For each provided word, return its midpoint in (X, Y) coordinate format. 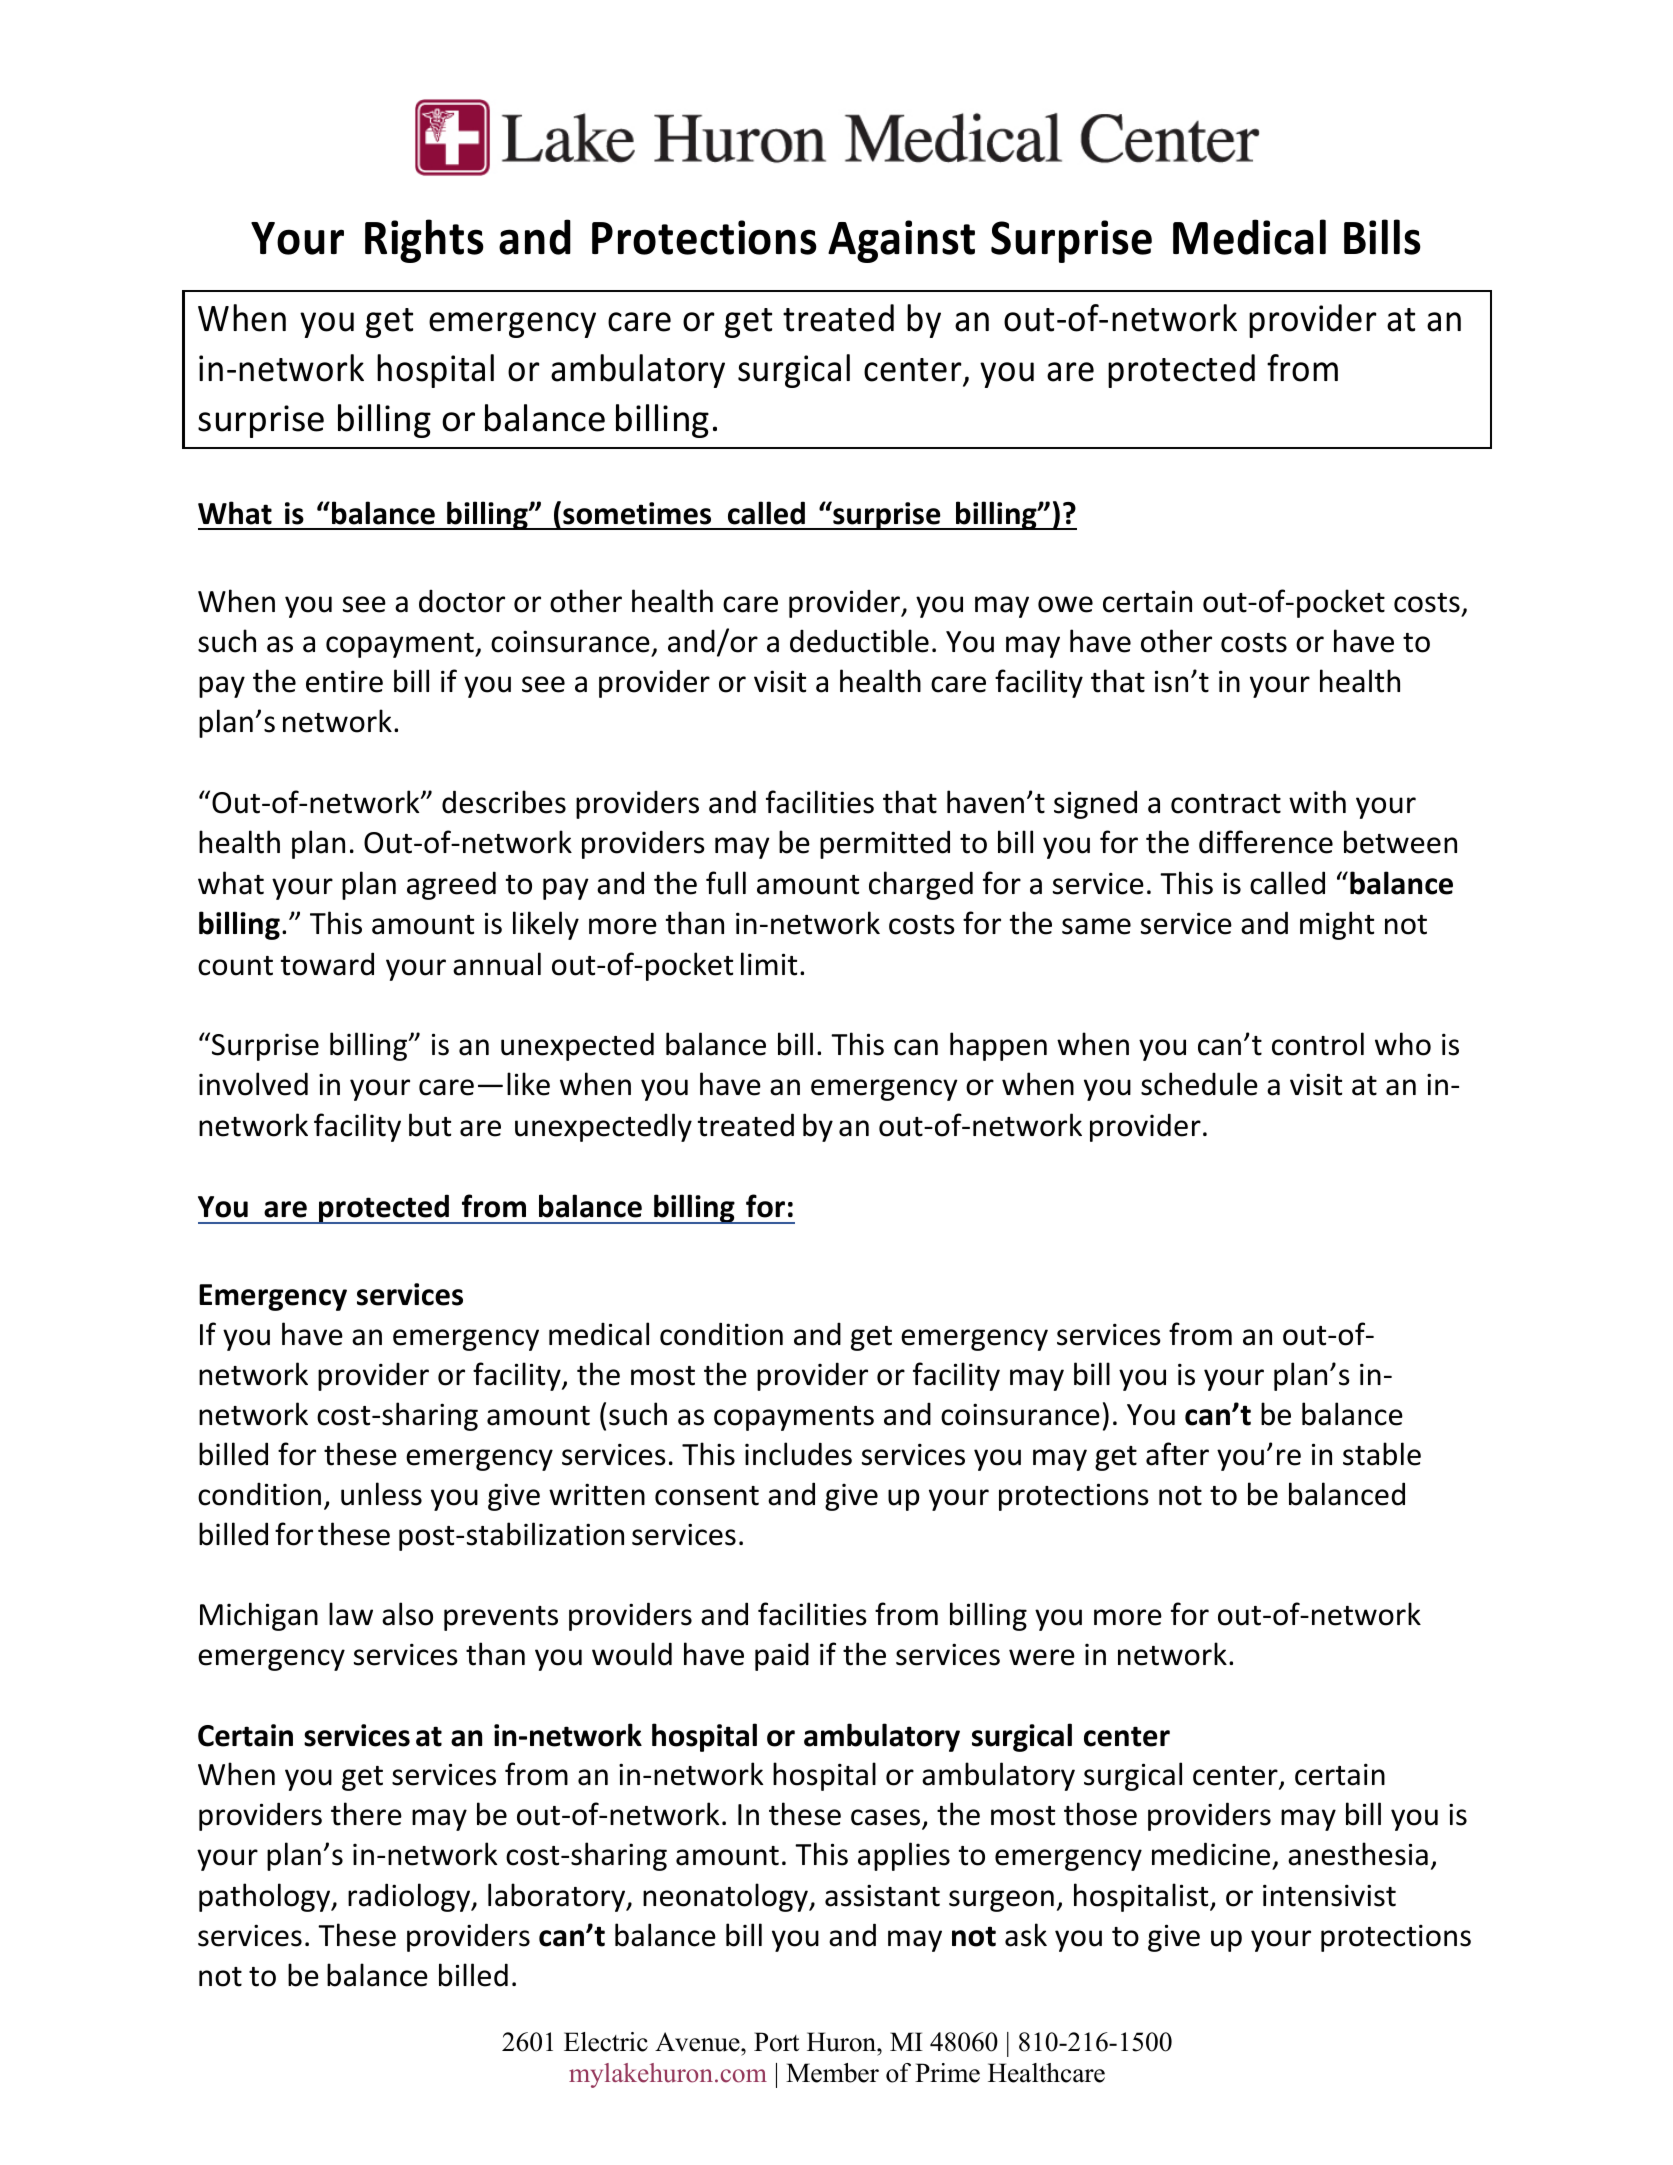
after (1177, 1454)
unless (381, 1494)
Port (776, 2042)
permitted (885, 844)
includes (798, 1454)
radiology (410, 1897)
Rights (424, 241)
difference (1266, 842)
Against (901, 241)
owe (1065, 604)
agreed (451, 885)
